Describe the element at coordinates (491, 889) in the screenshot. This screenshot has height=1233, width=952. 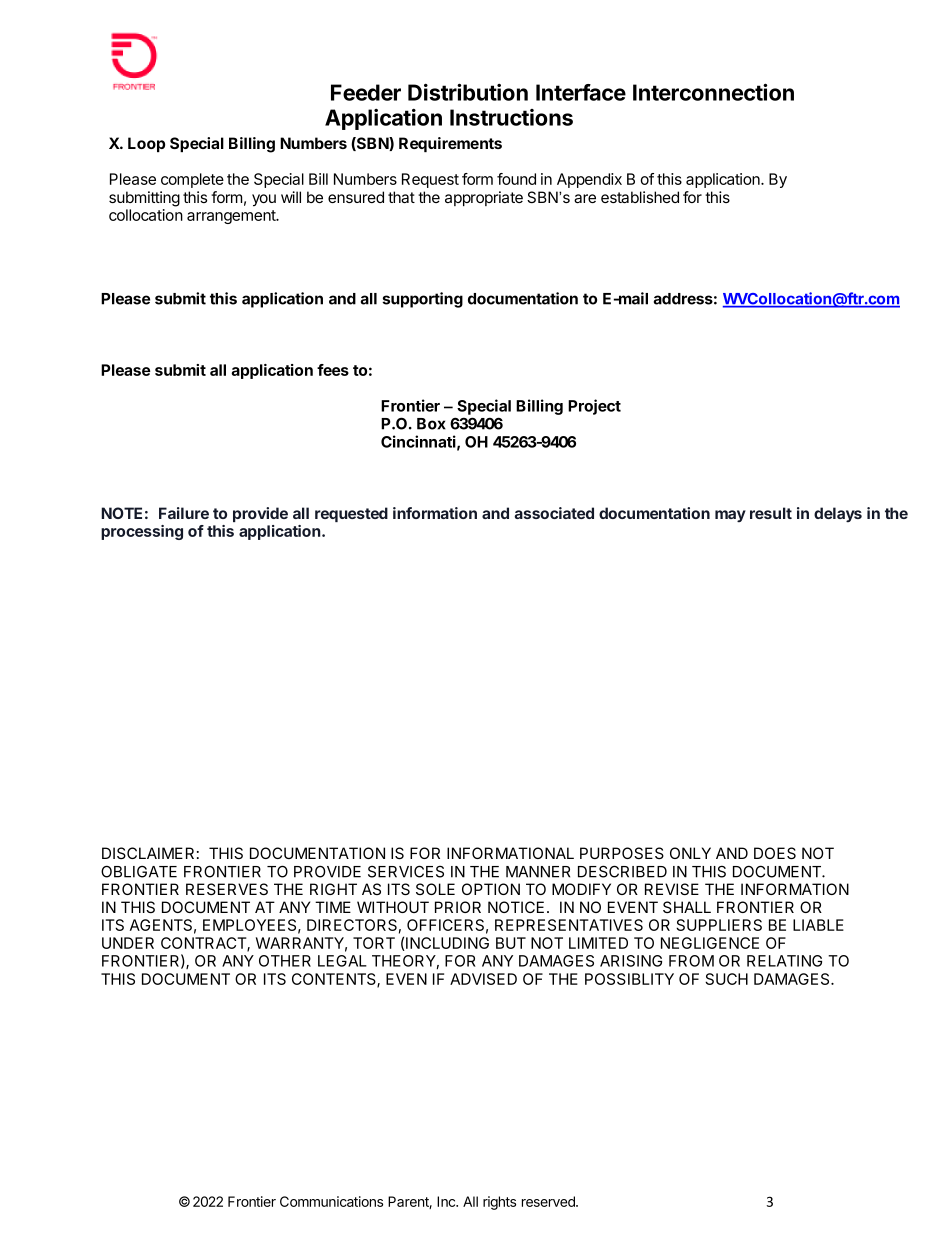
I see `OPTION` at that location.
